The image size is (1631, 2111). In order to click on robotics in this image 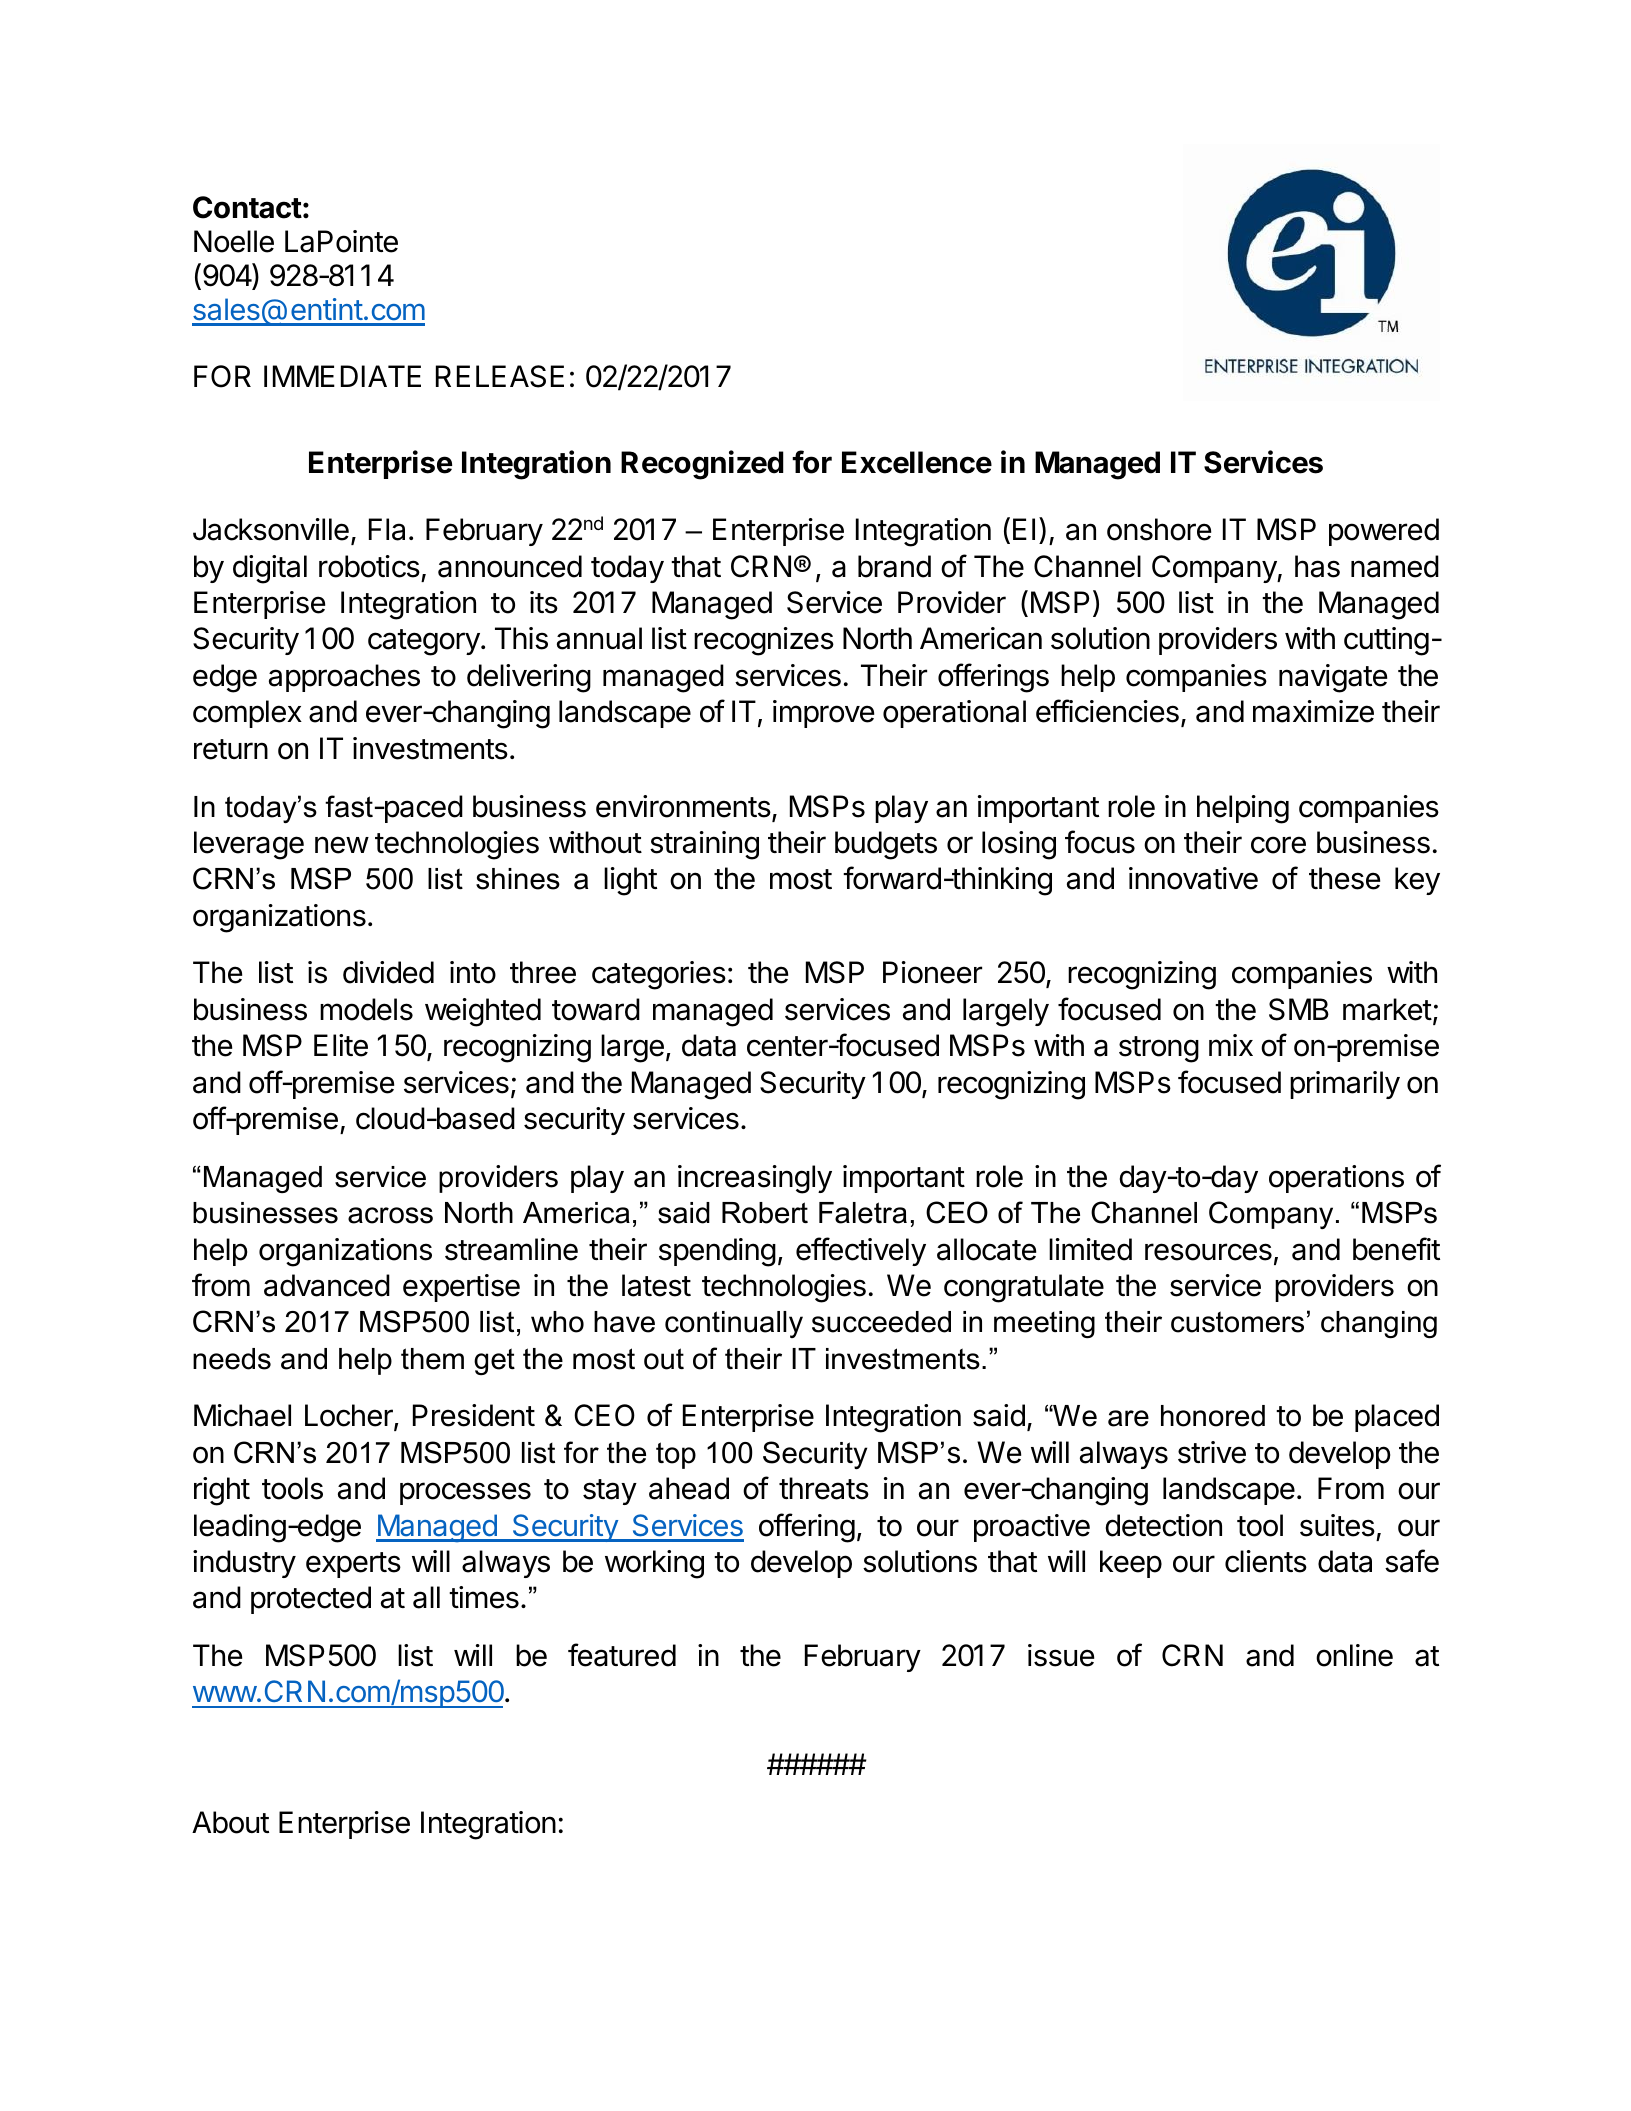, I will do `click(369, 566)`.
